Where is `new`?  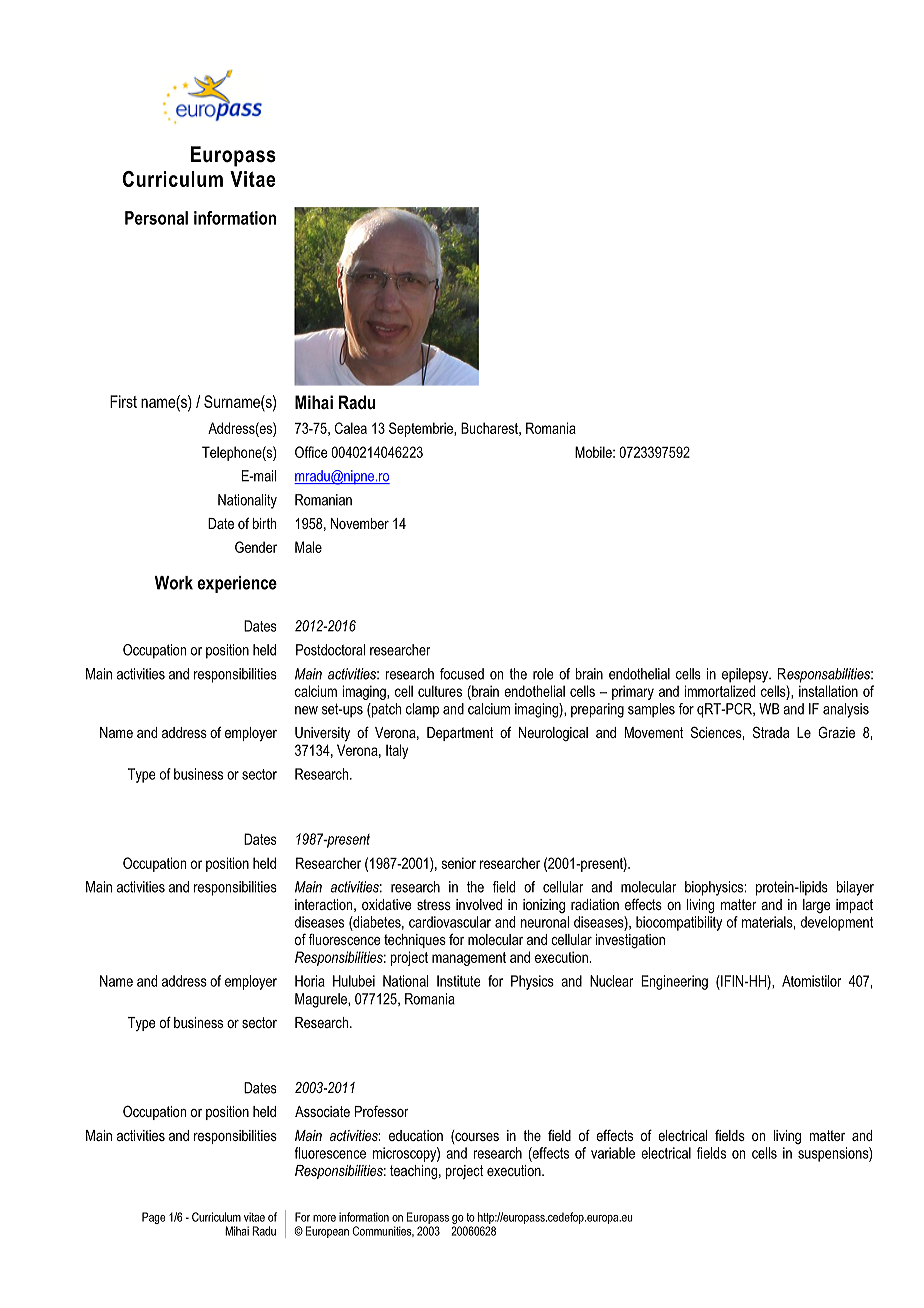
new is located at coordinates (306, 710).
